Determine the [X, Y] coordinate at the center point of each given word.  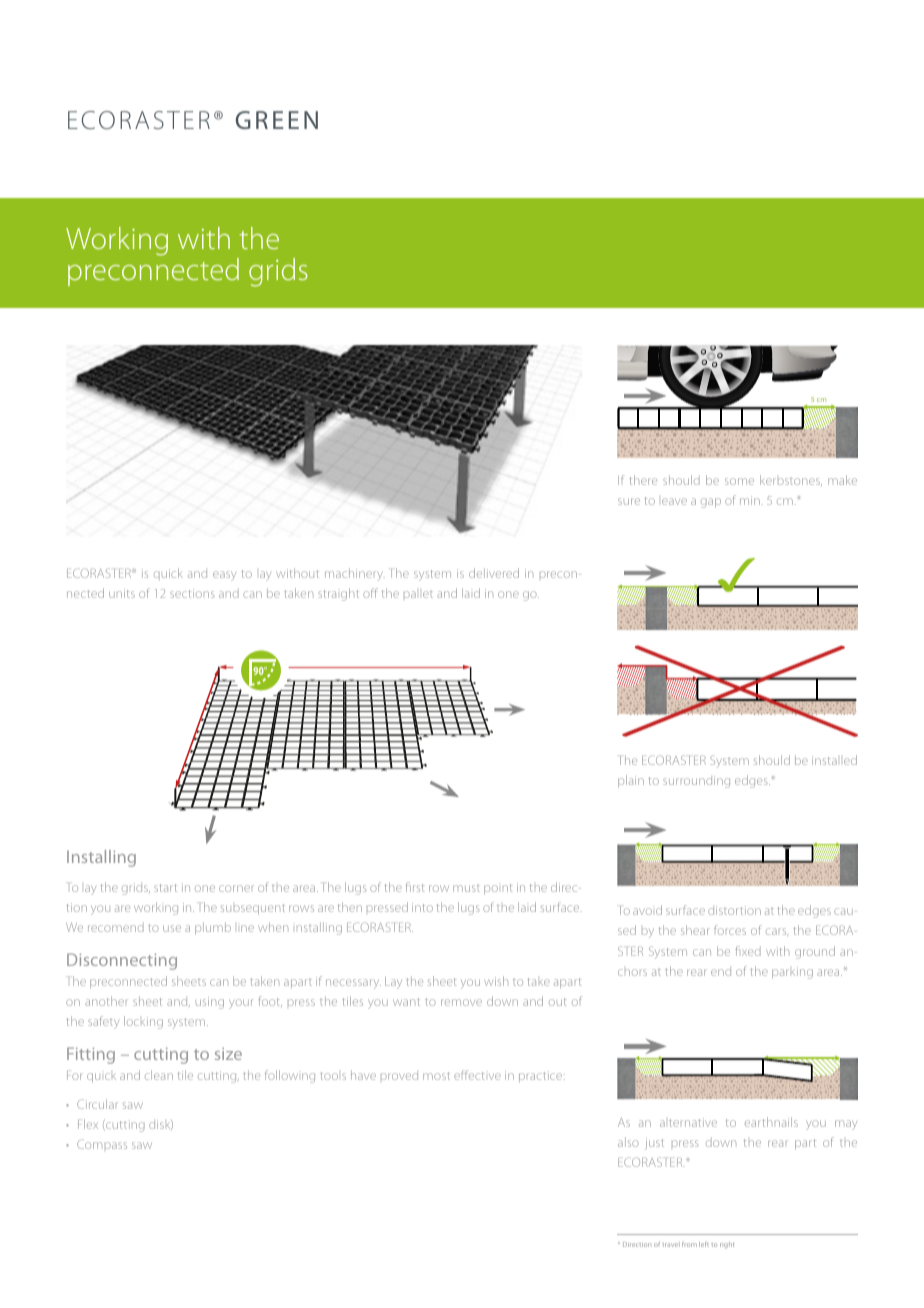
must [466, 888]
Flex [88, 1124]
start [165, 888]
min [750, 500]
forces [730, 930]
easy [224, 576]
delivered [494, 573]
